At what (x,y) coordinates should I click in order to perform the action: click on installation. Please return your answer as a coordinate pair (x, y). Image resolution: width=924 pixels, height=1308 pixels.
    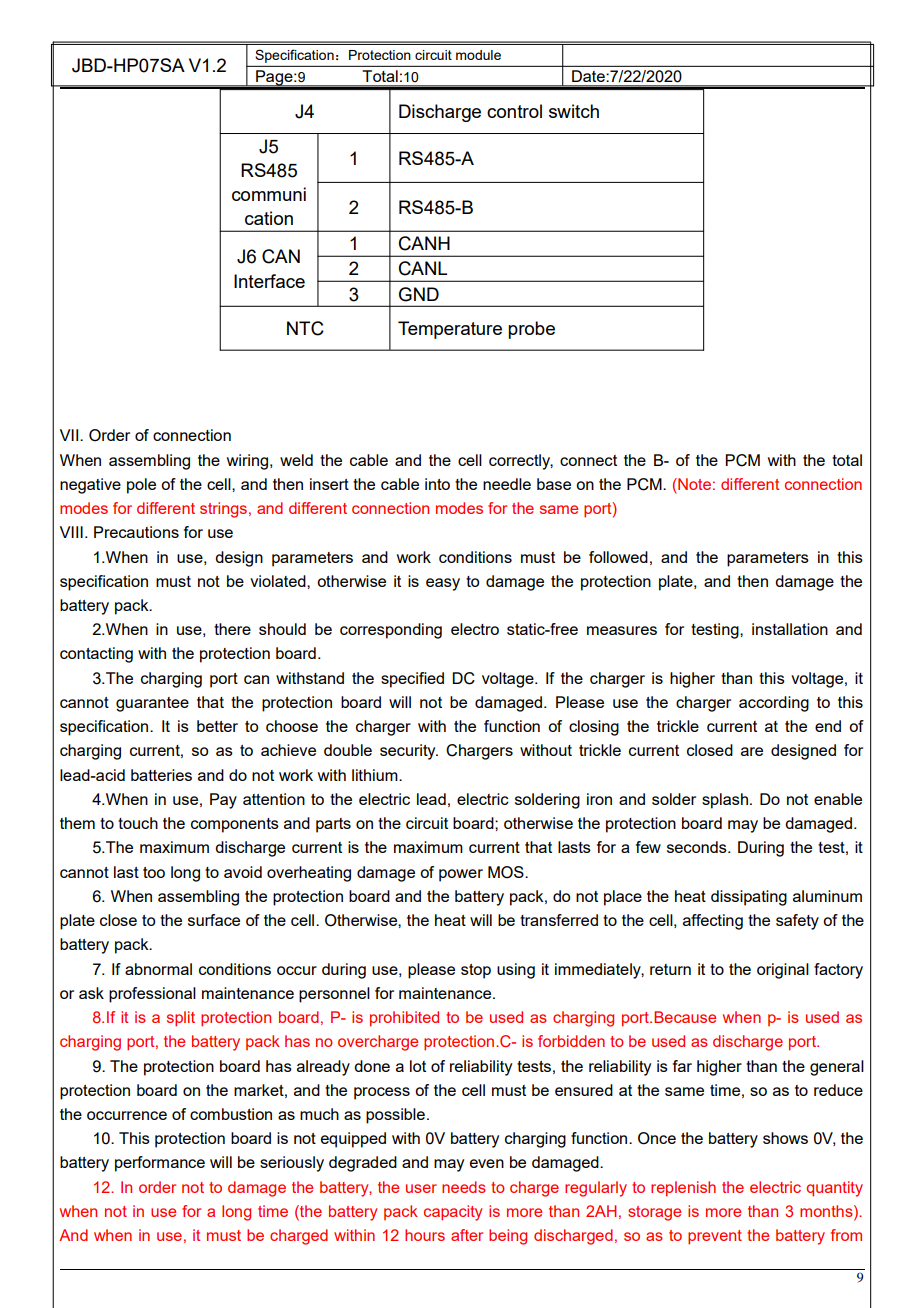
    Looking at the image, I should click on (790, 629).
